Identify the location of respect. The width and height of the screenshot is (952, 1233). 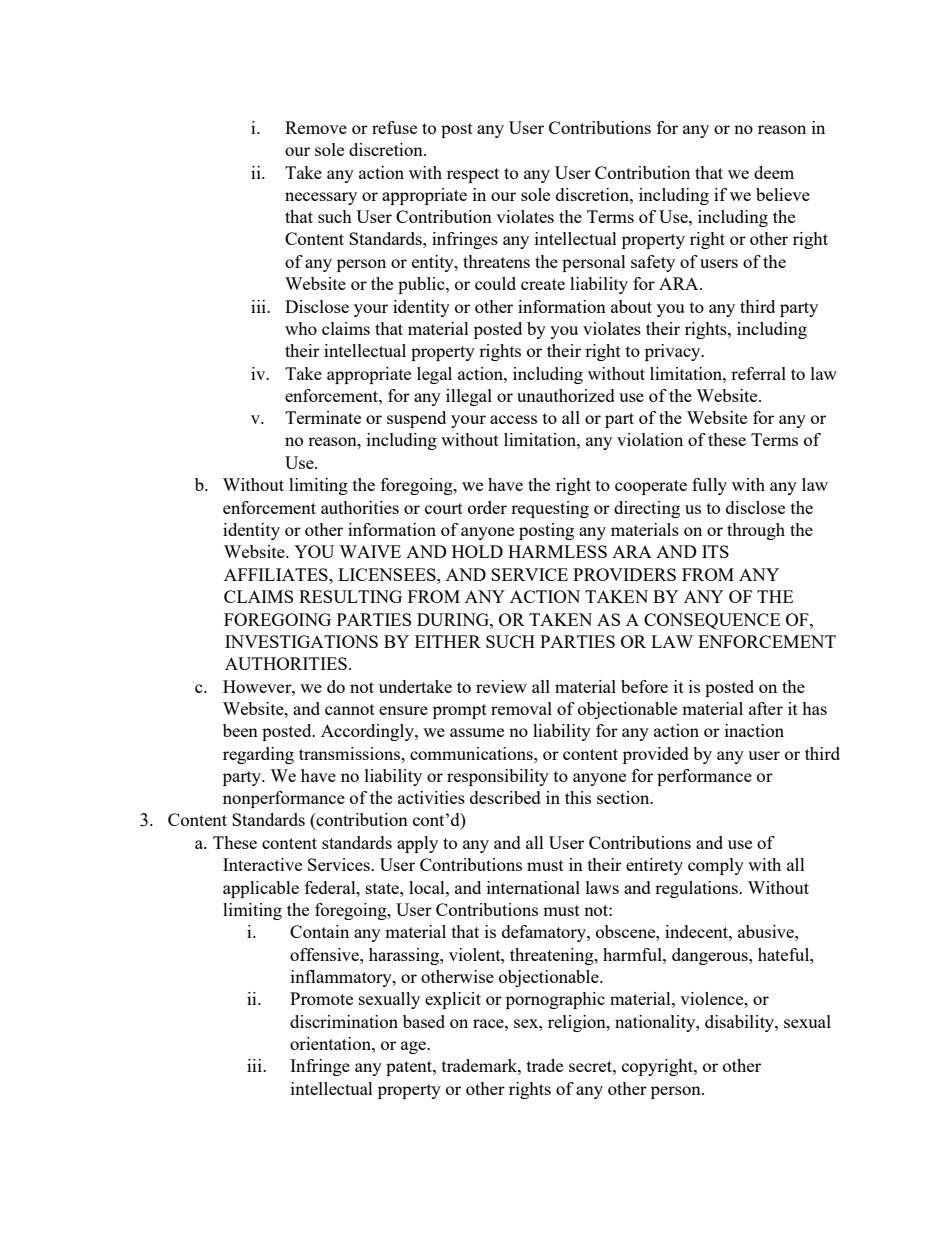
(473, 175).
